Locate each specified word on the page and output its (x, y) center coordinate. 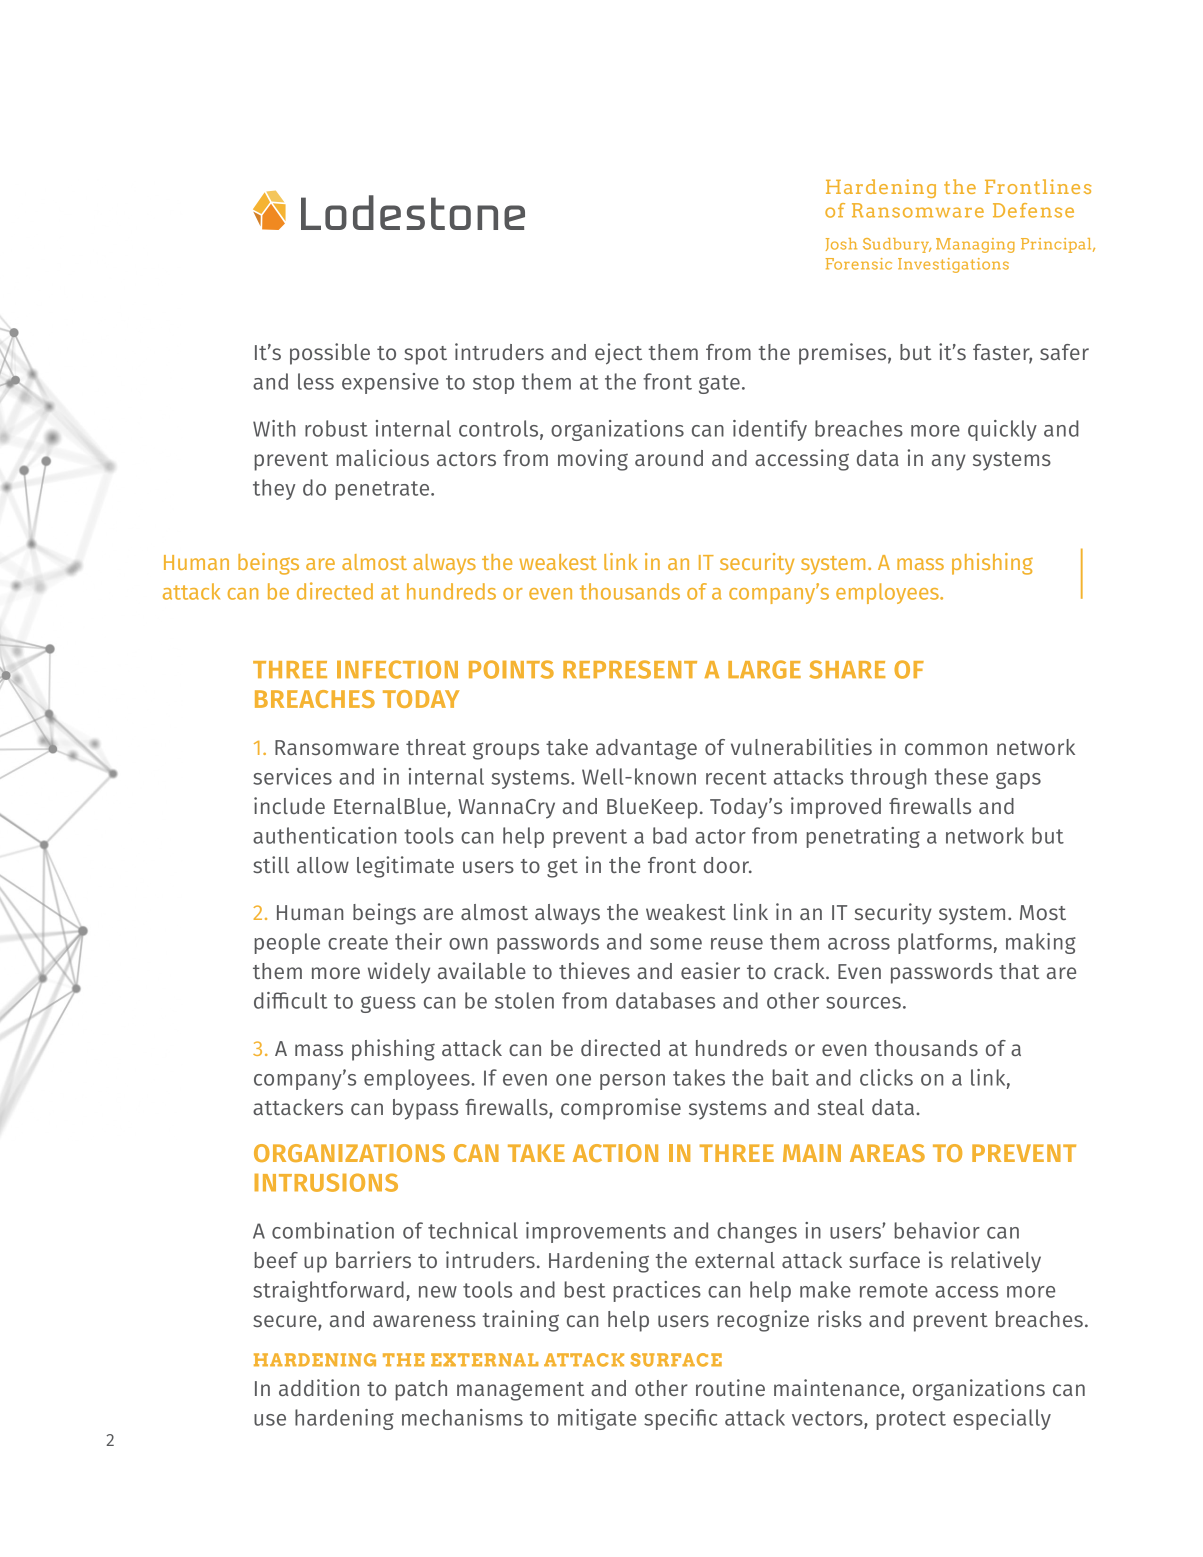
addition (319, 1387)
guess (388, 1004)
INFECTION (397, 669)
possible (330, 354)
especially (1002, 1419)
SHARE (847, 669)
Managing (975, 245)
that (1019, 971)
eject (618, 354)
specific (680, 1419)
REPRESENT (630, 669)
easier (710, 970)
